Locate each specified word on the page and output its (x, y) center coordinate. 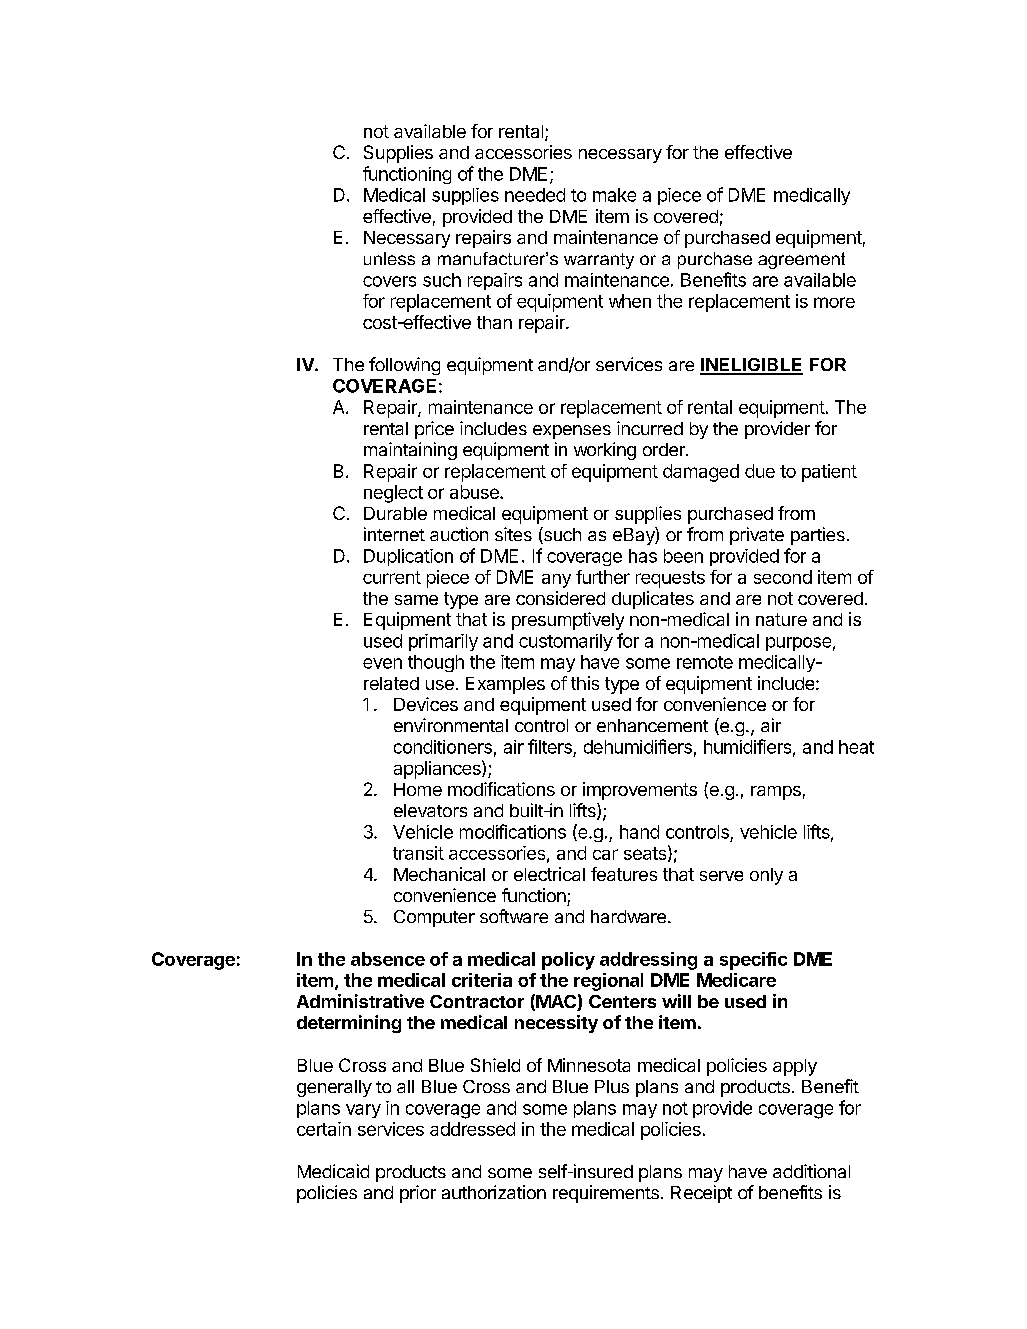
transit (418, 853)
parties (818, 536)
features (624, 874)
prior (418, 1194)
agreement (801, 260)
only (766, 876)
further (603, 577)
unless (389, 258)
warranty (599, 261)
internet (394, 534)
